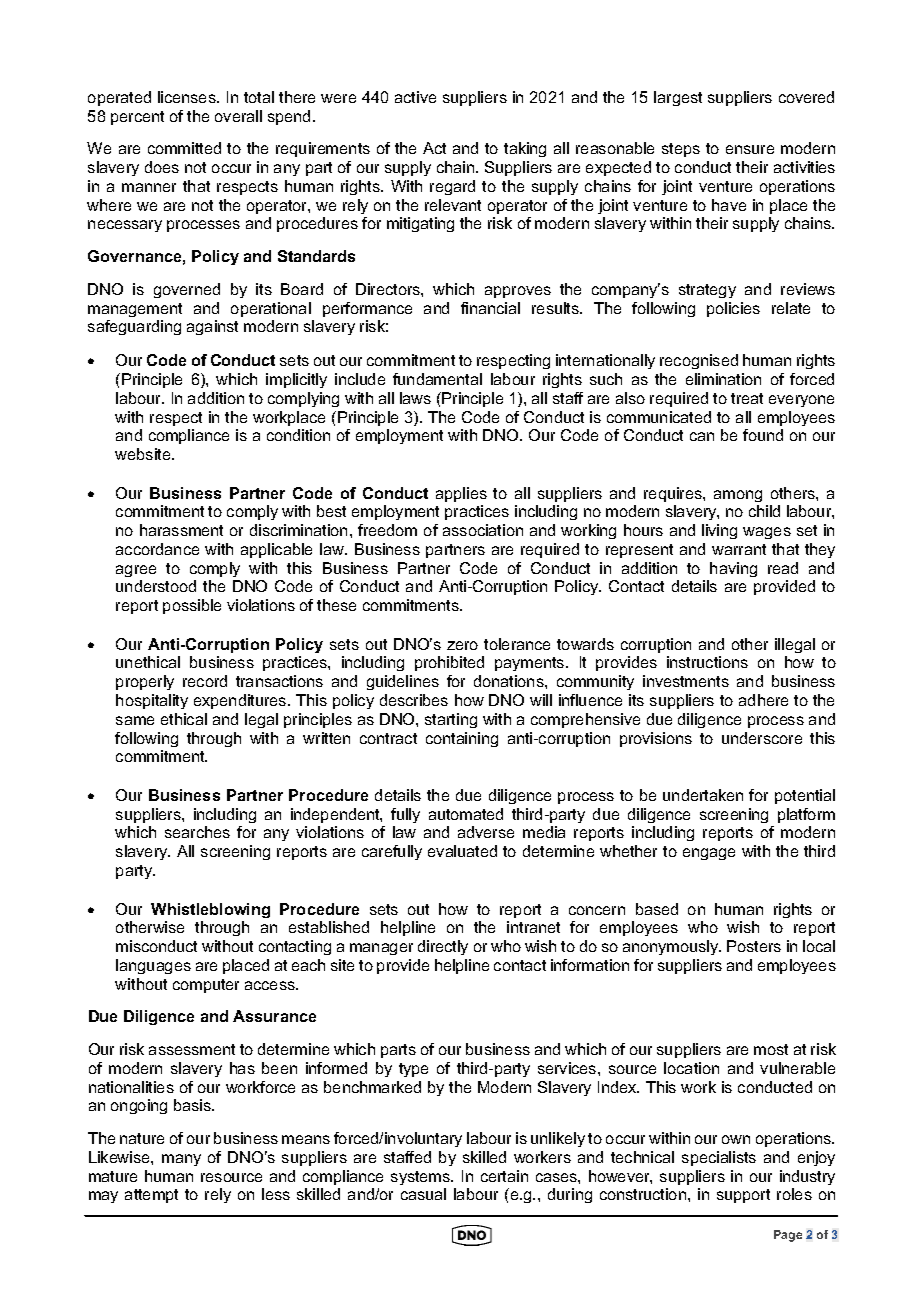 The height and width of the screenshot is (1308, 924). Describe the element at coordinates (197, 832) in the screenshot. I see `searches` at that location.
